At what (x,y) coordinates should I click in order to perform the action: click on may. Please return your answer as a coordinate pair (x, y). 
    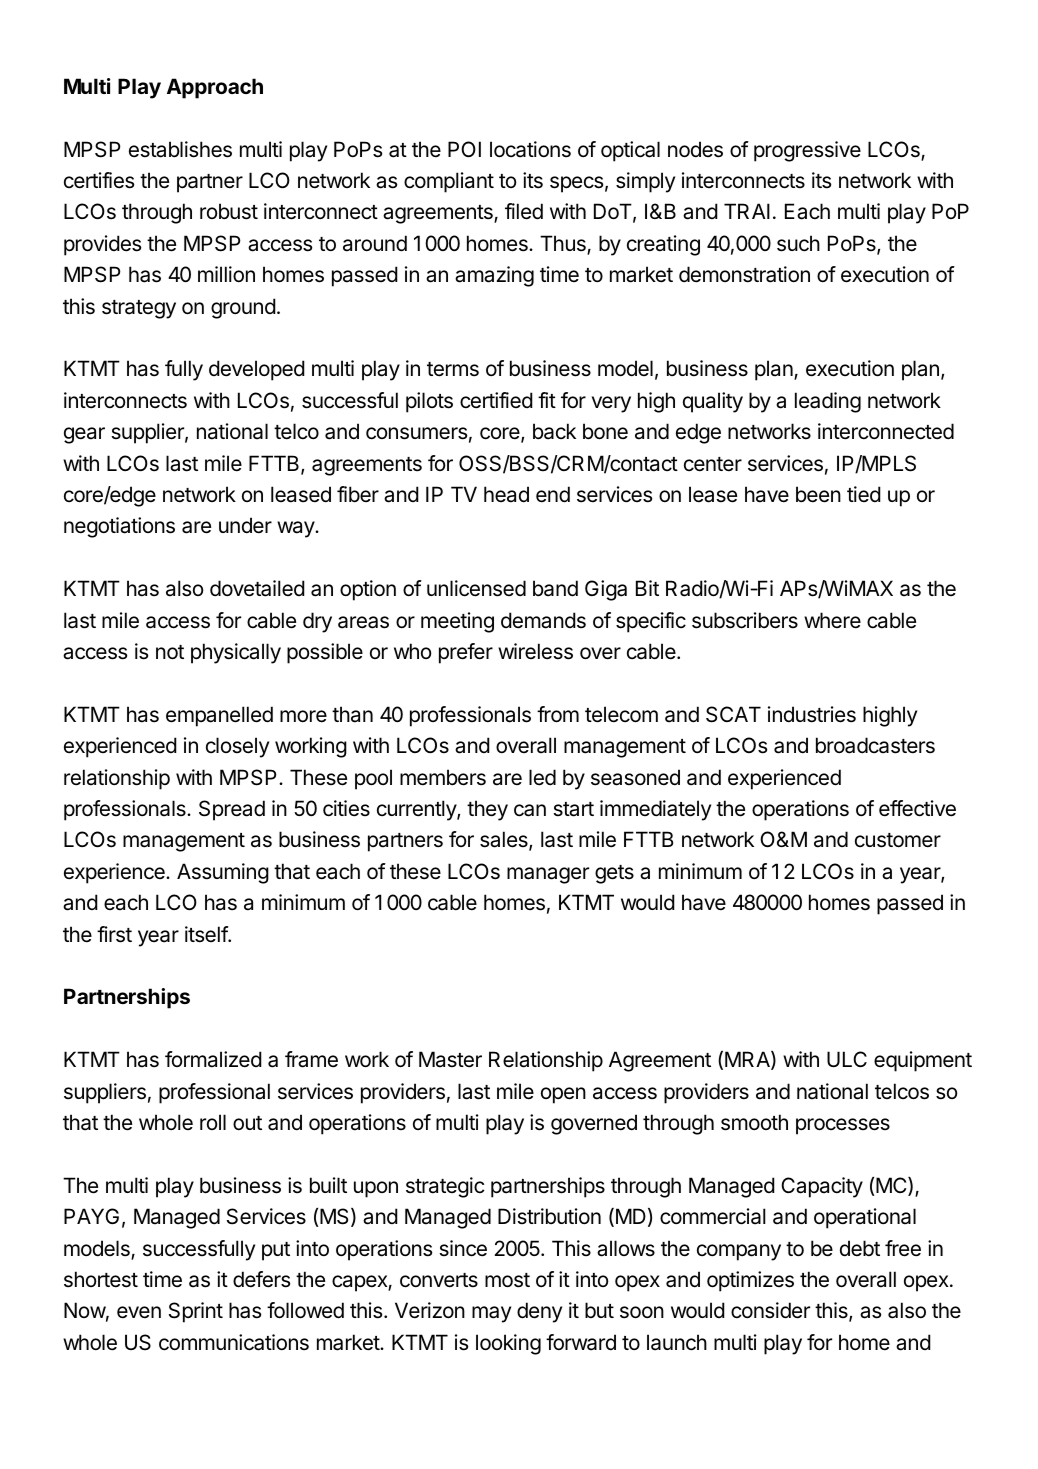
    Looking at the image, I should click on (491, 1314).
